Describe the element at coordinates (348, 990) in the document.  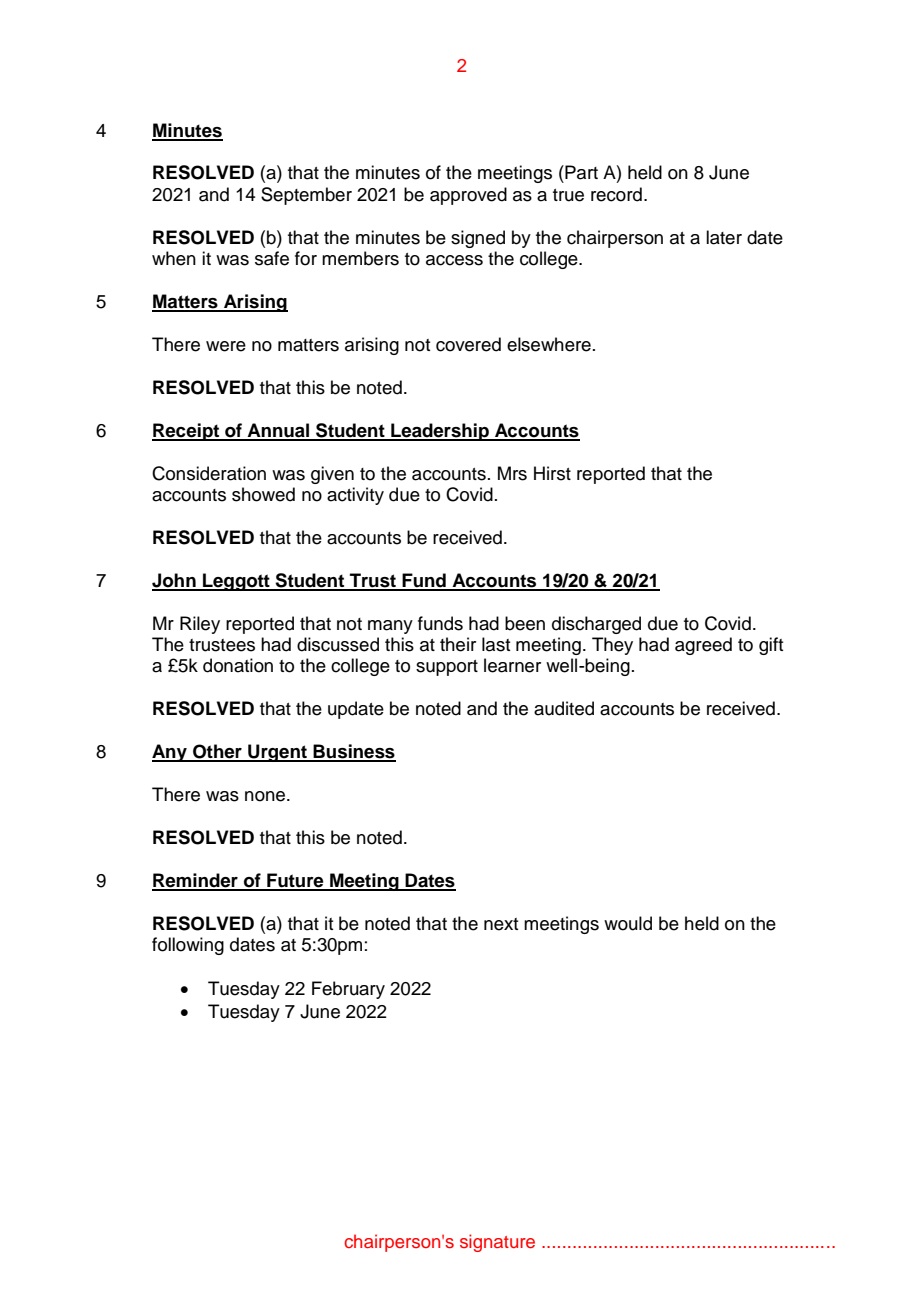
I see `February` at that location.
